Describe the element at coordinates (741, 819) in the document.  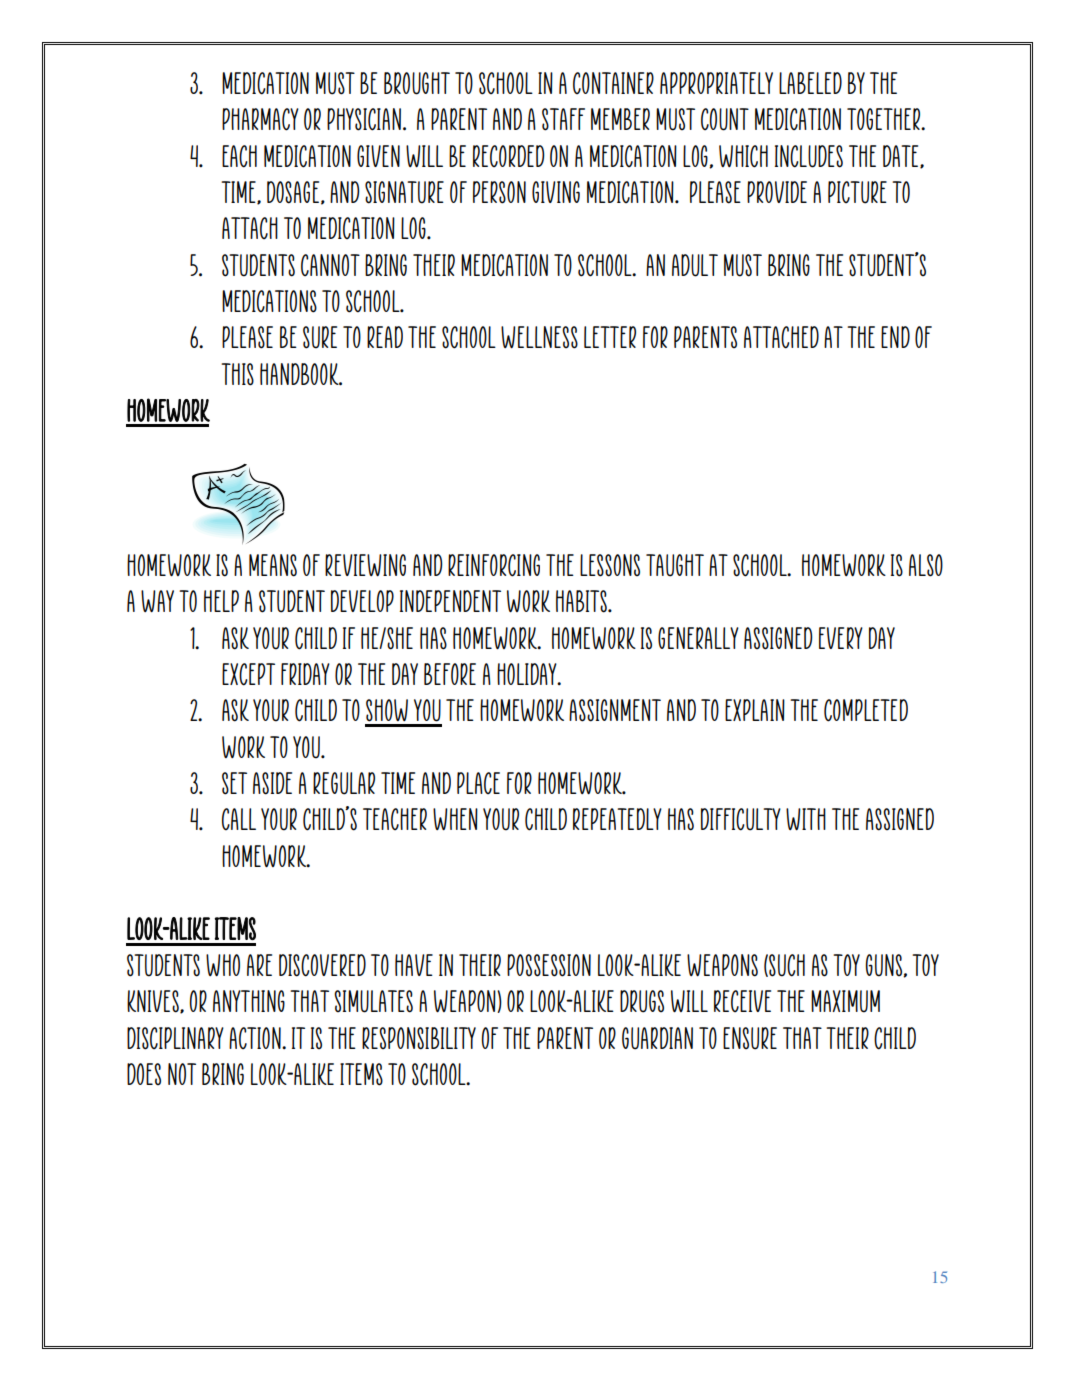
I see `difficulty` at that location.
